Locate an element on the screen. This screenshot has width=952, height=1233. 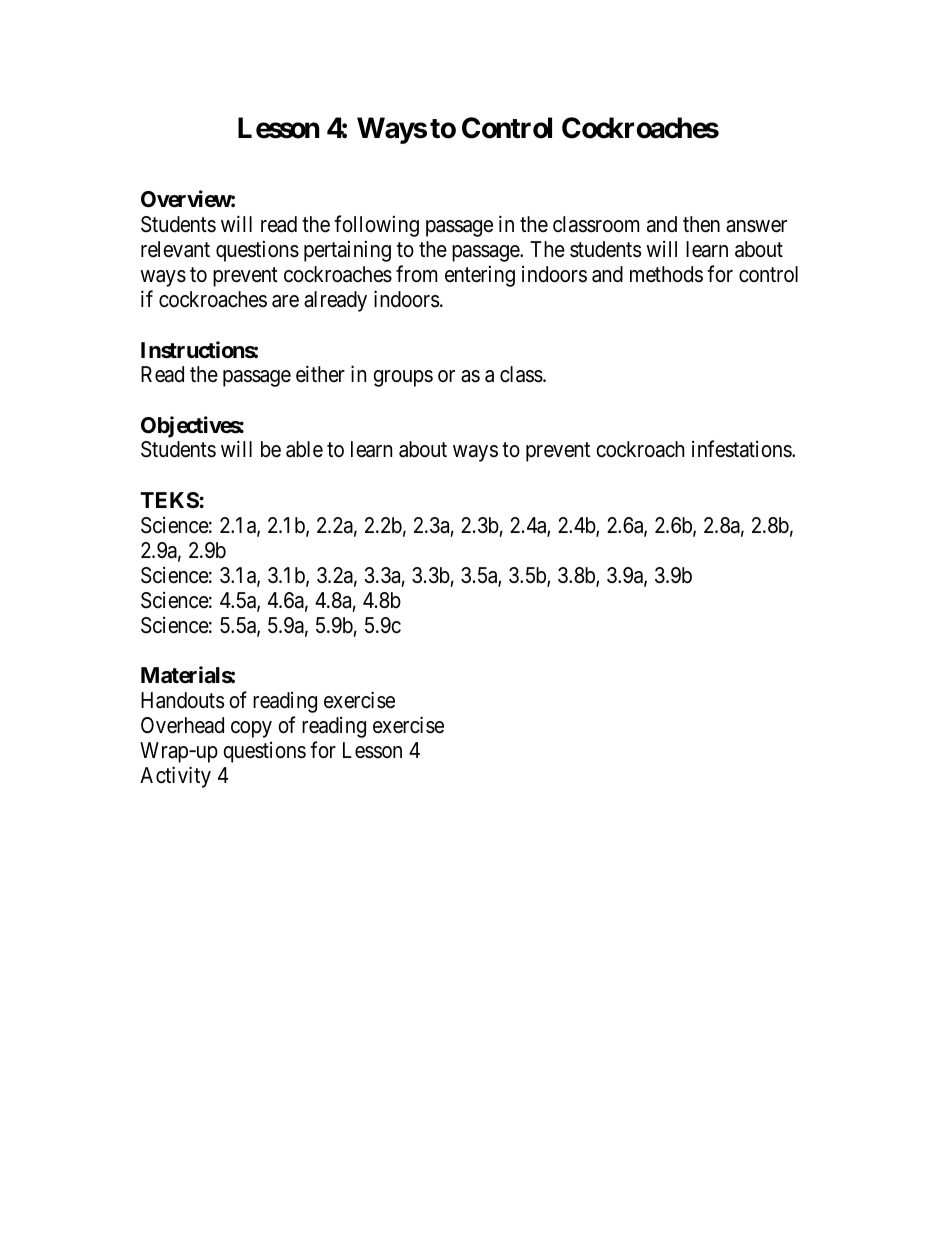
either is located at coordinates (320, 374).
